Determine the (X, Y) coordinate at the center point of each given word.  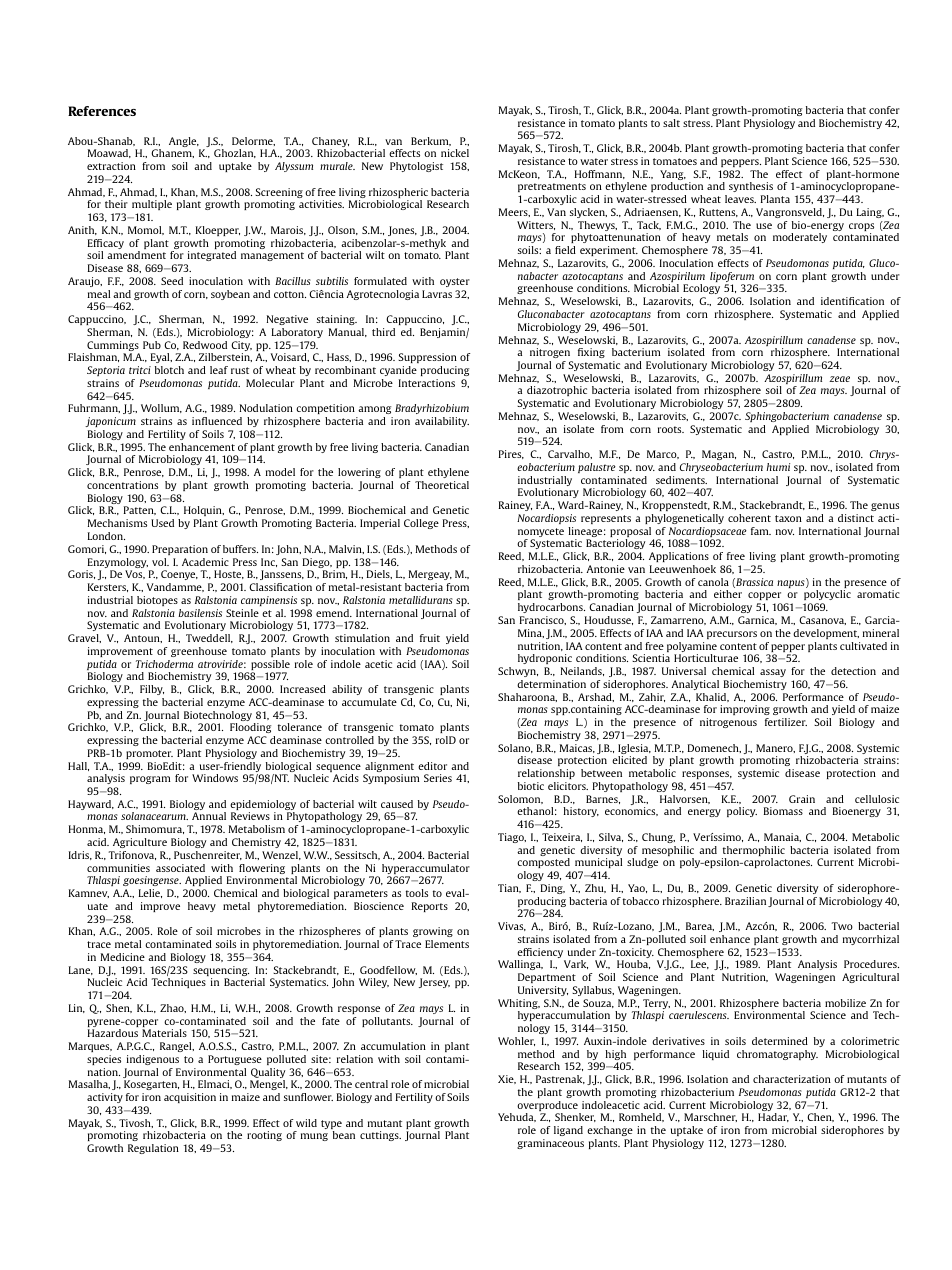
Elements (447, 944)
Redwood (205, 345)
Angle (184, 142)
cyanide (398, 371)
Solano (515, 748)
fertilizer (786, 722)
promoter (149, 754)
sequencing (221, 972)
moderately (800, 238)
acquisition (190, 1098)
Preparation (180, 550)
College (421, 524)
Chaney (330, 143)
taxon (788, 518)
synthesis (751, 189)
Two (842, 926)
